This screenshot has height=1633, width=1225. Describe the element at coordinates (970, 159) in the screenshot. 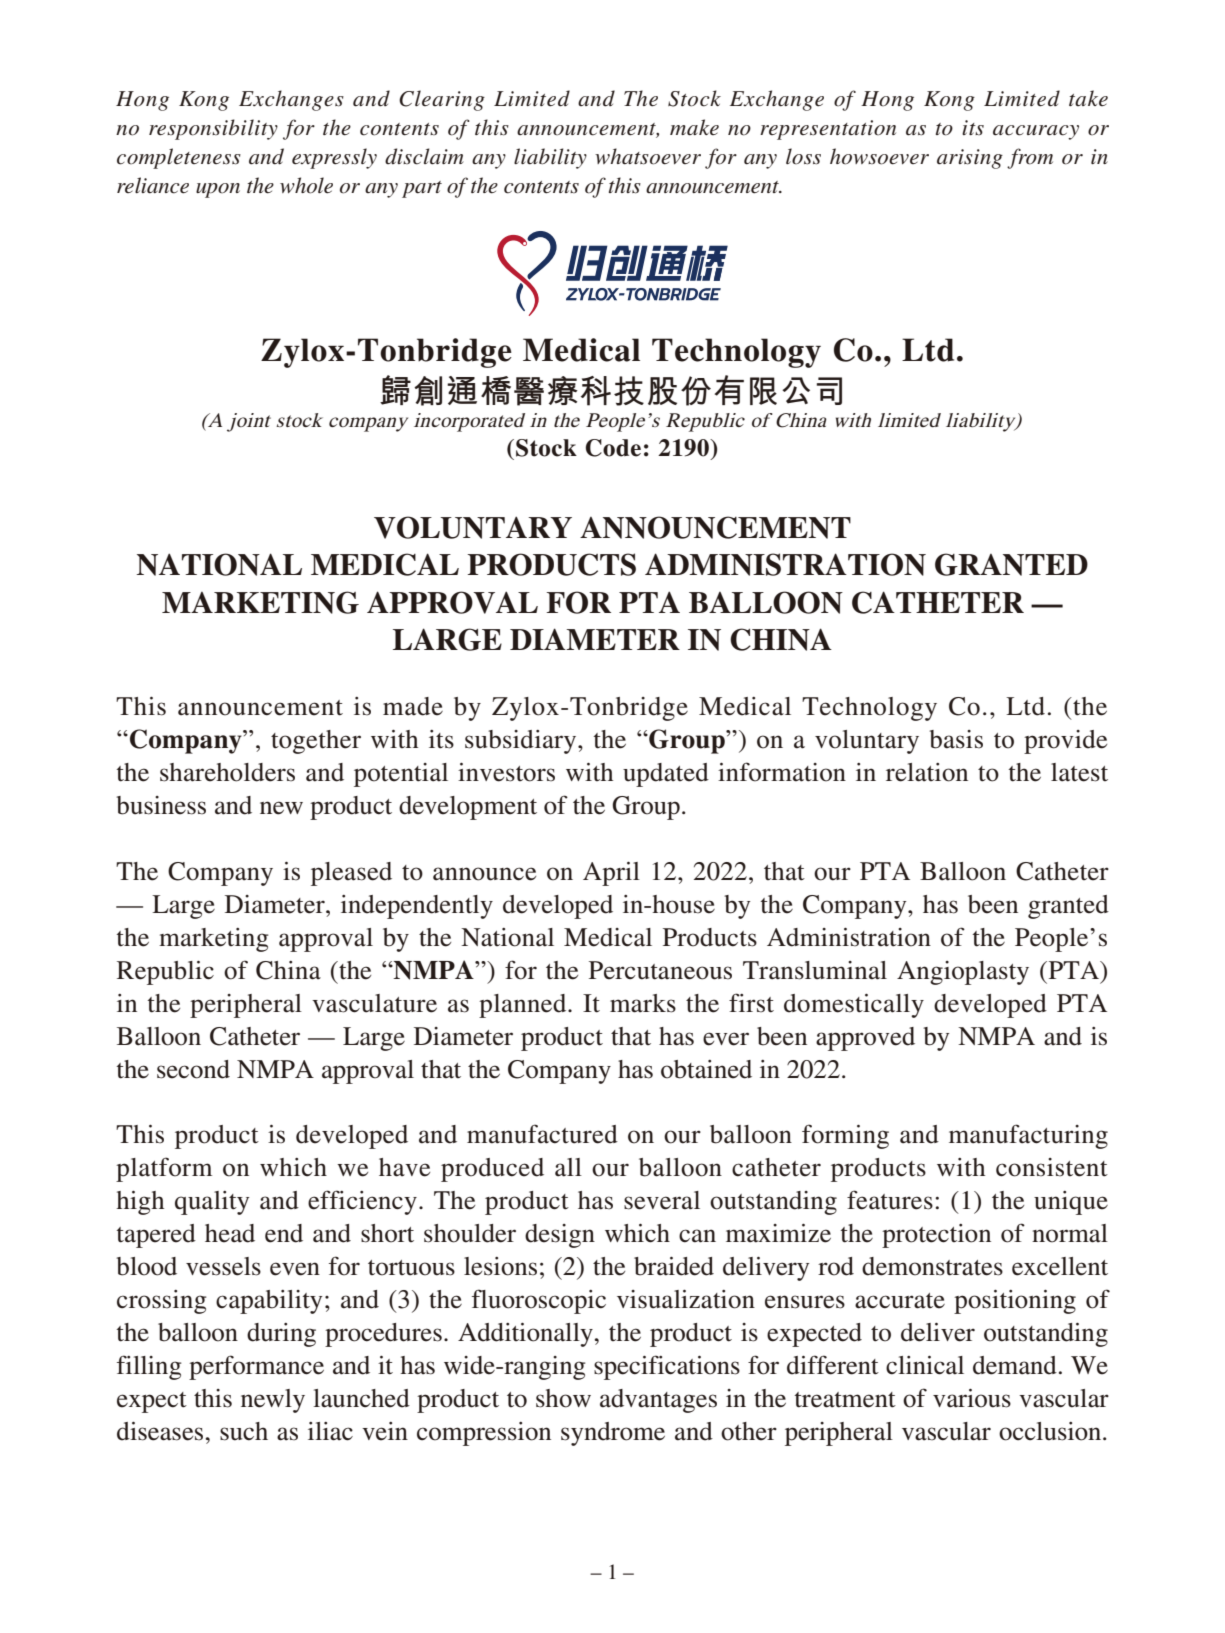

I see `arising` at that location.
